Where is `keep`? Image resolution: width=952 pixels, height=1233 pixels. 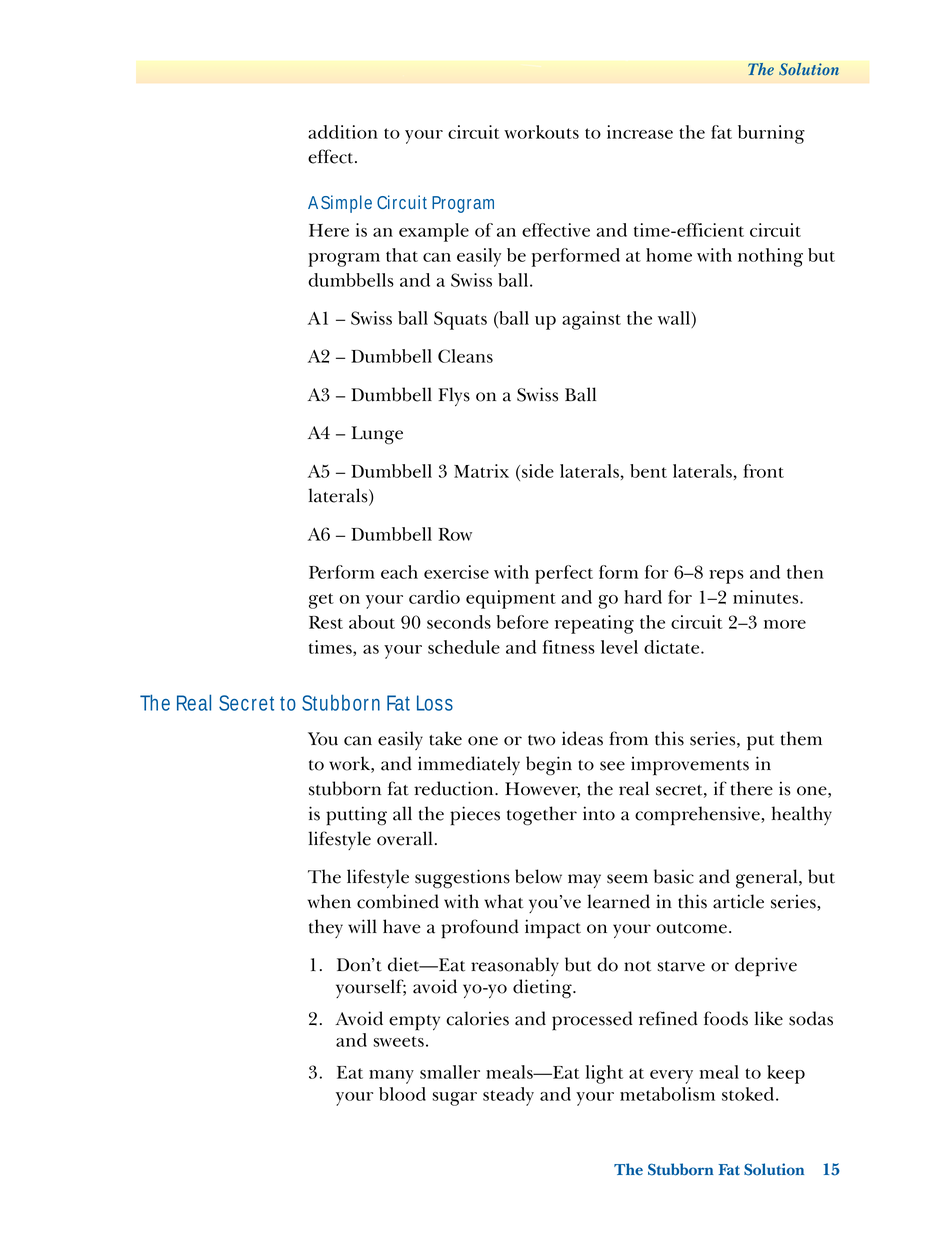
keep is located at coordinates (786, 1074).
